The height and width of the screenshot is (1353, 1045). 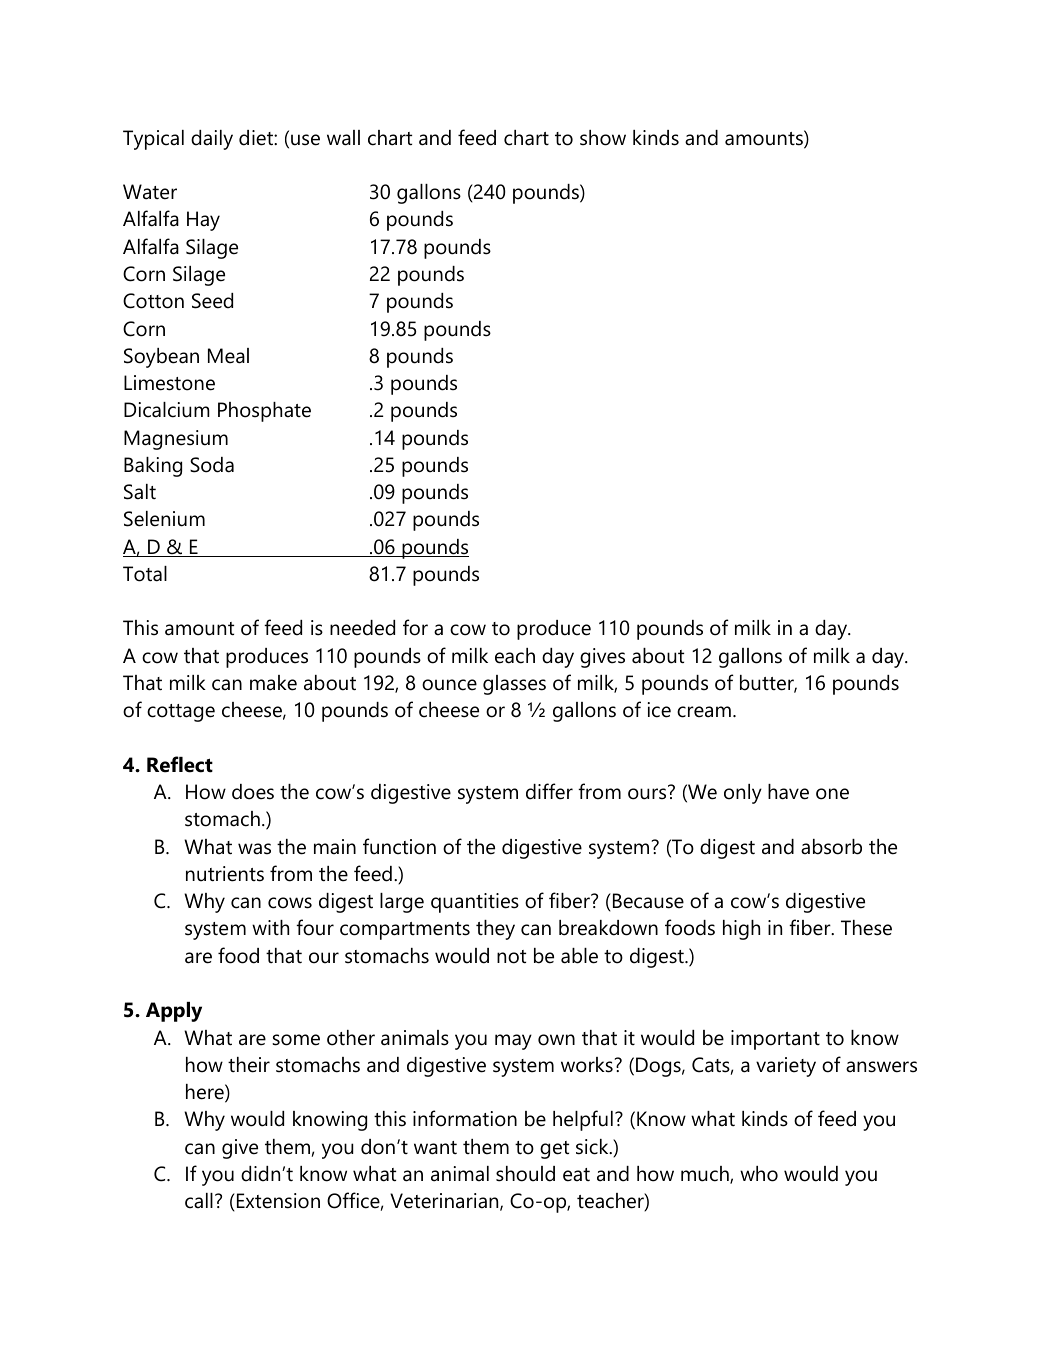 What do you see at coordinates (228, 356) in the screenshot?
I see `Meal` at bounding box center [228, 356].
